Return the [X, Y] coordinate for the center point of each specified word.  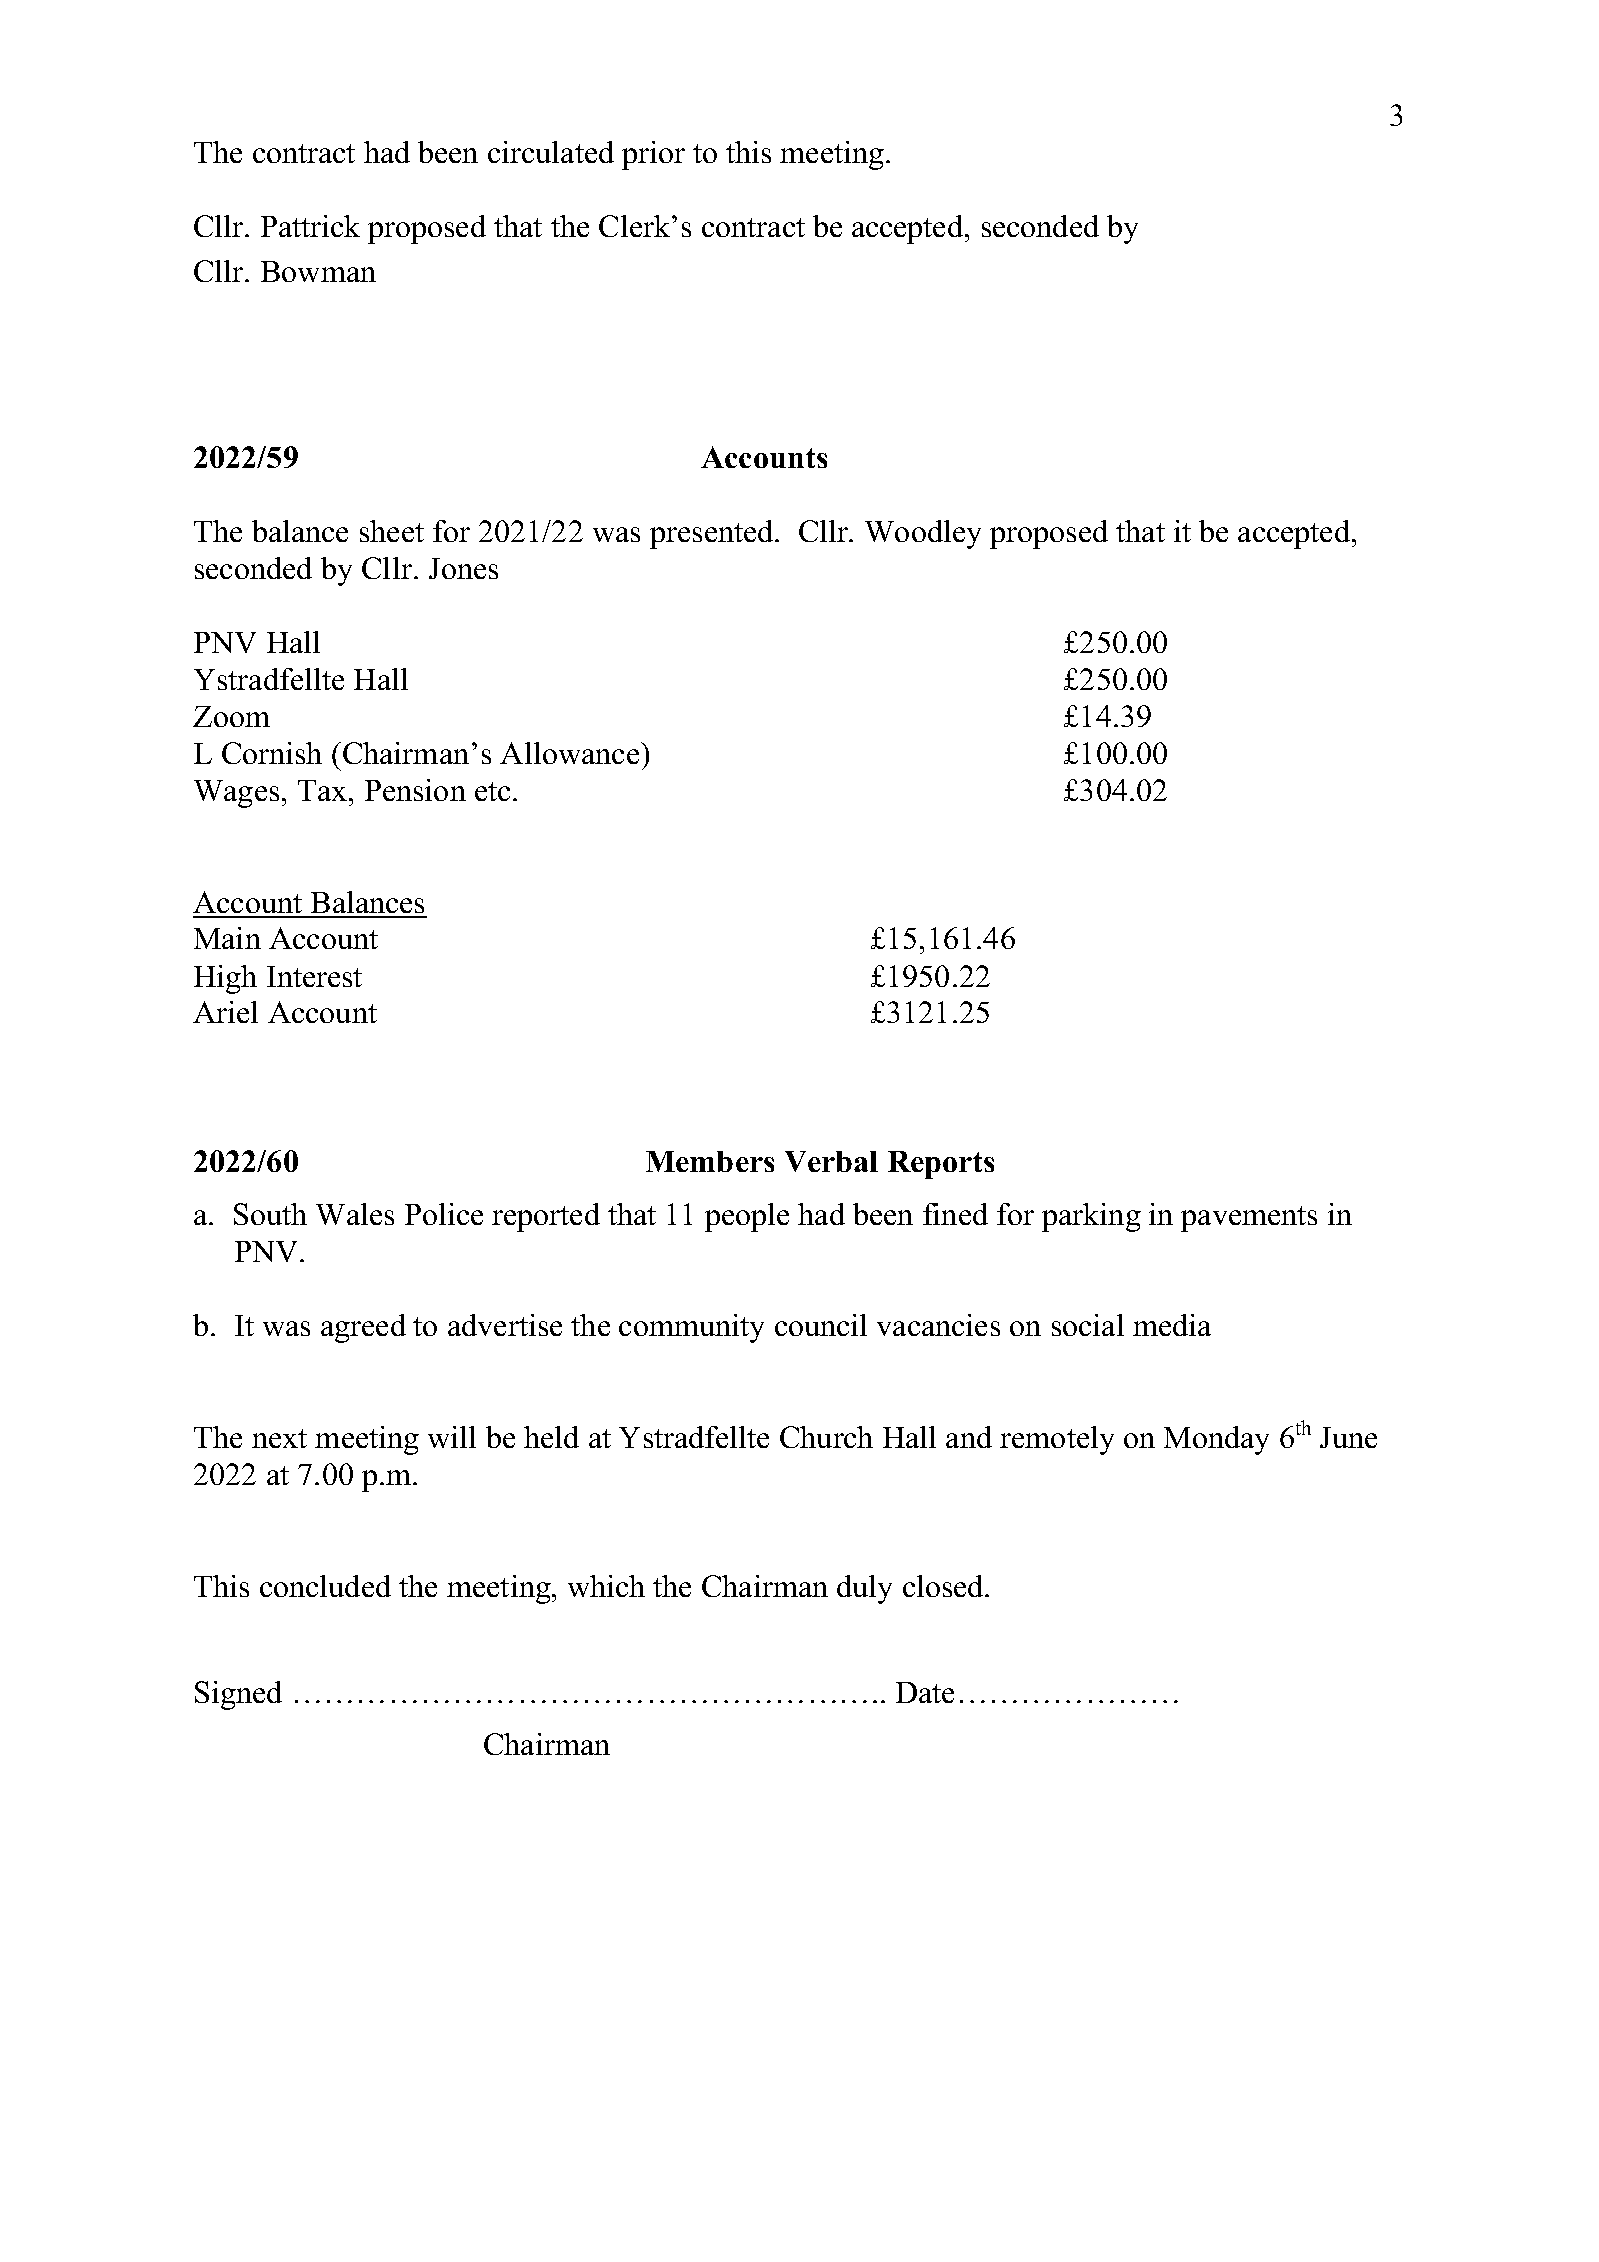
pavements [1249, 1219]
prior [653, 155]
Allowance [571, 753]
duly [864, 1589]
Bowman [318, 271]
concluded [325, 1586]
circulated [551, 152]
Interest [314, 976]
